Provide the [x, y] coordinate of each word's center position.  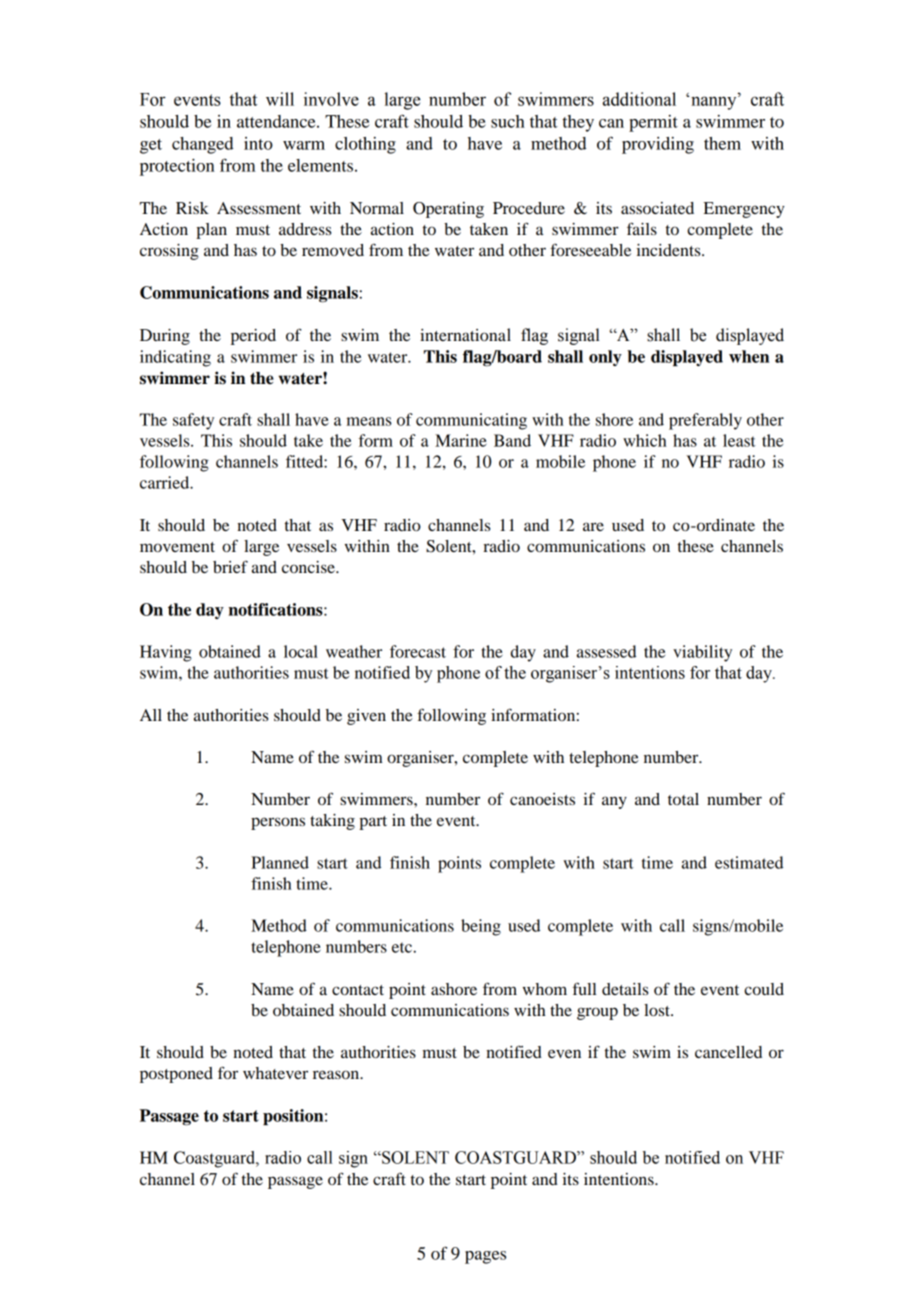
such [508, 121]
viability [702, 653]
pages [485, 1257]
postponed [176, 1075]
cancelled [728, 1052]
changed [202, 145]
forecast [418, 651]
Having [166, 653]
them [722, 143]
